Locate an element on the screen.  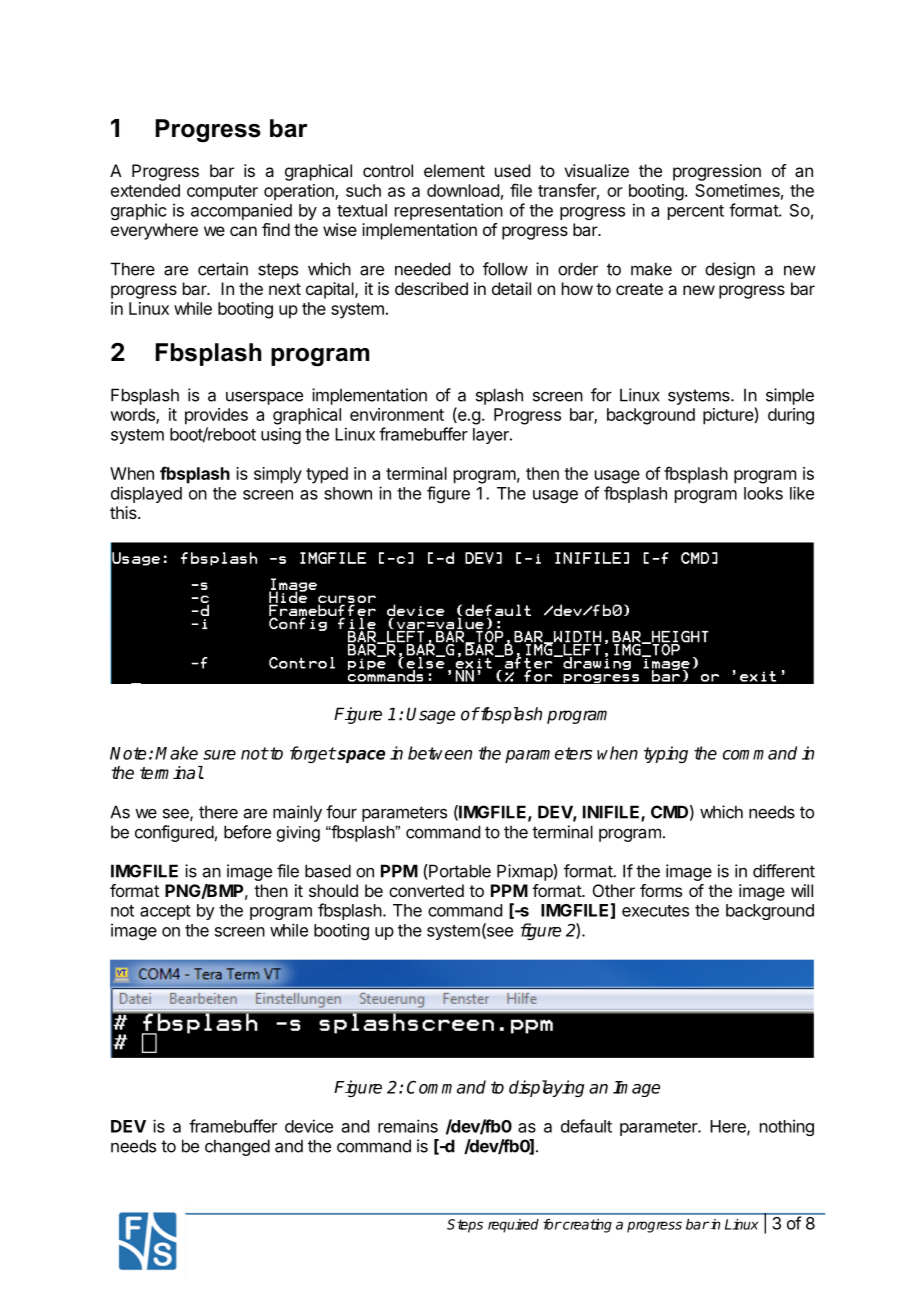
Portable is located at coordinates (459, 871).
